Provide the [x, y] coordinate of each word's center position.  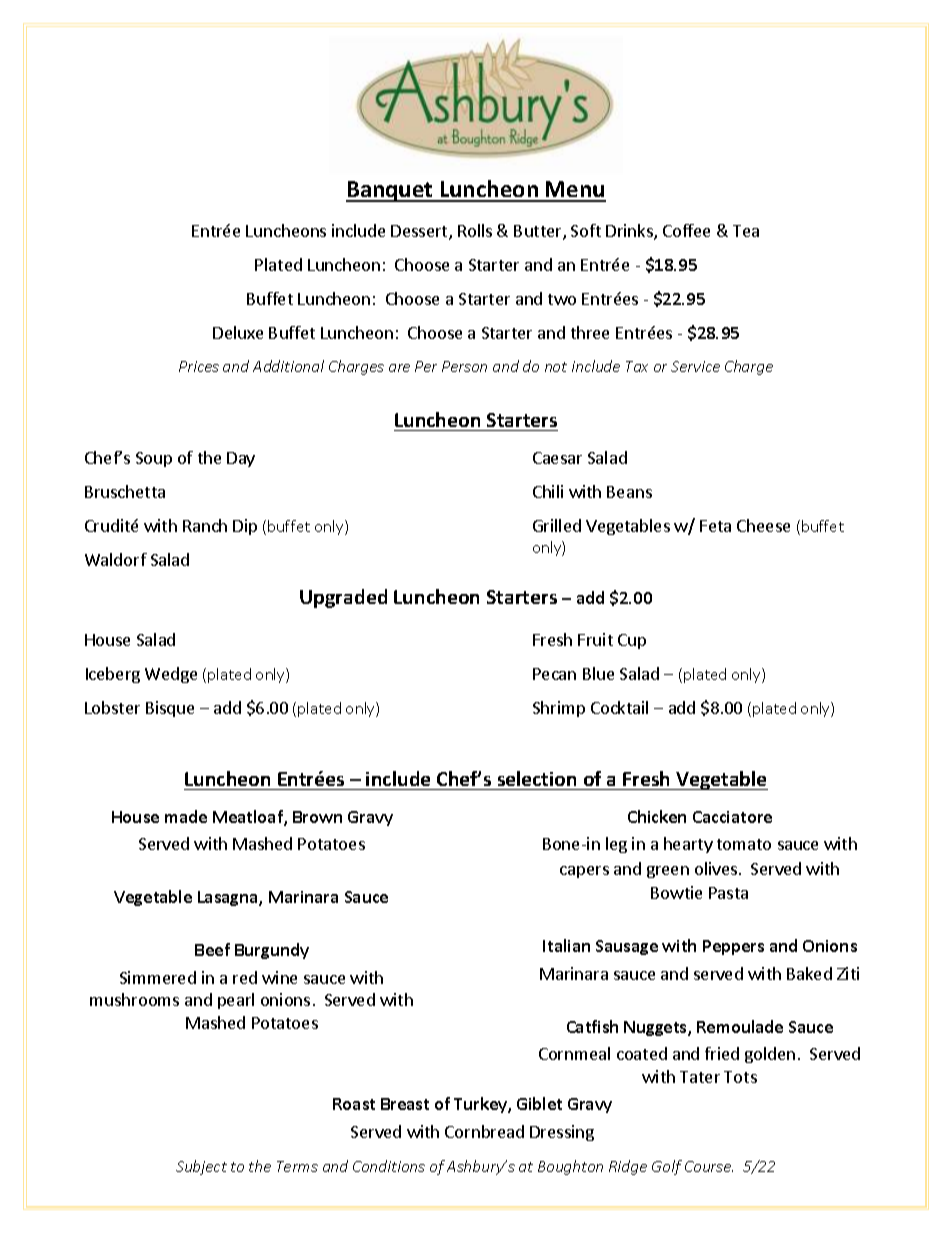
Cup [632, 641]
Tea [746, 231]
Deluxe [238, 332]
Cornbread [484, 1131]
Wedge [171, 675]
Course [709, 1166]
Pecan [554, 674]
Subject [201, 1167]
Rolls [475, 230]
